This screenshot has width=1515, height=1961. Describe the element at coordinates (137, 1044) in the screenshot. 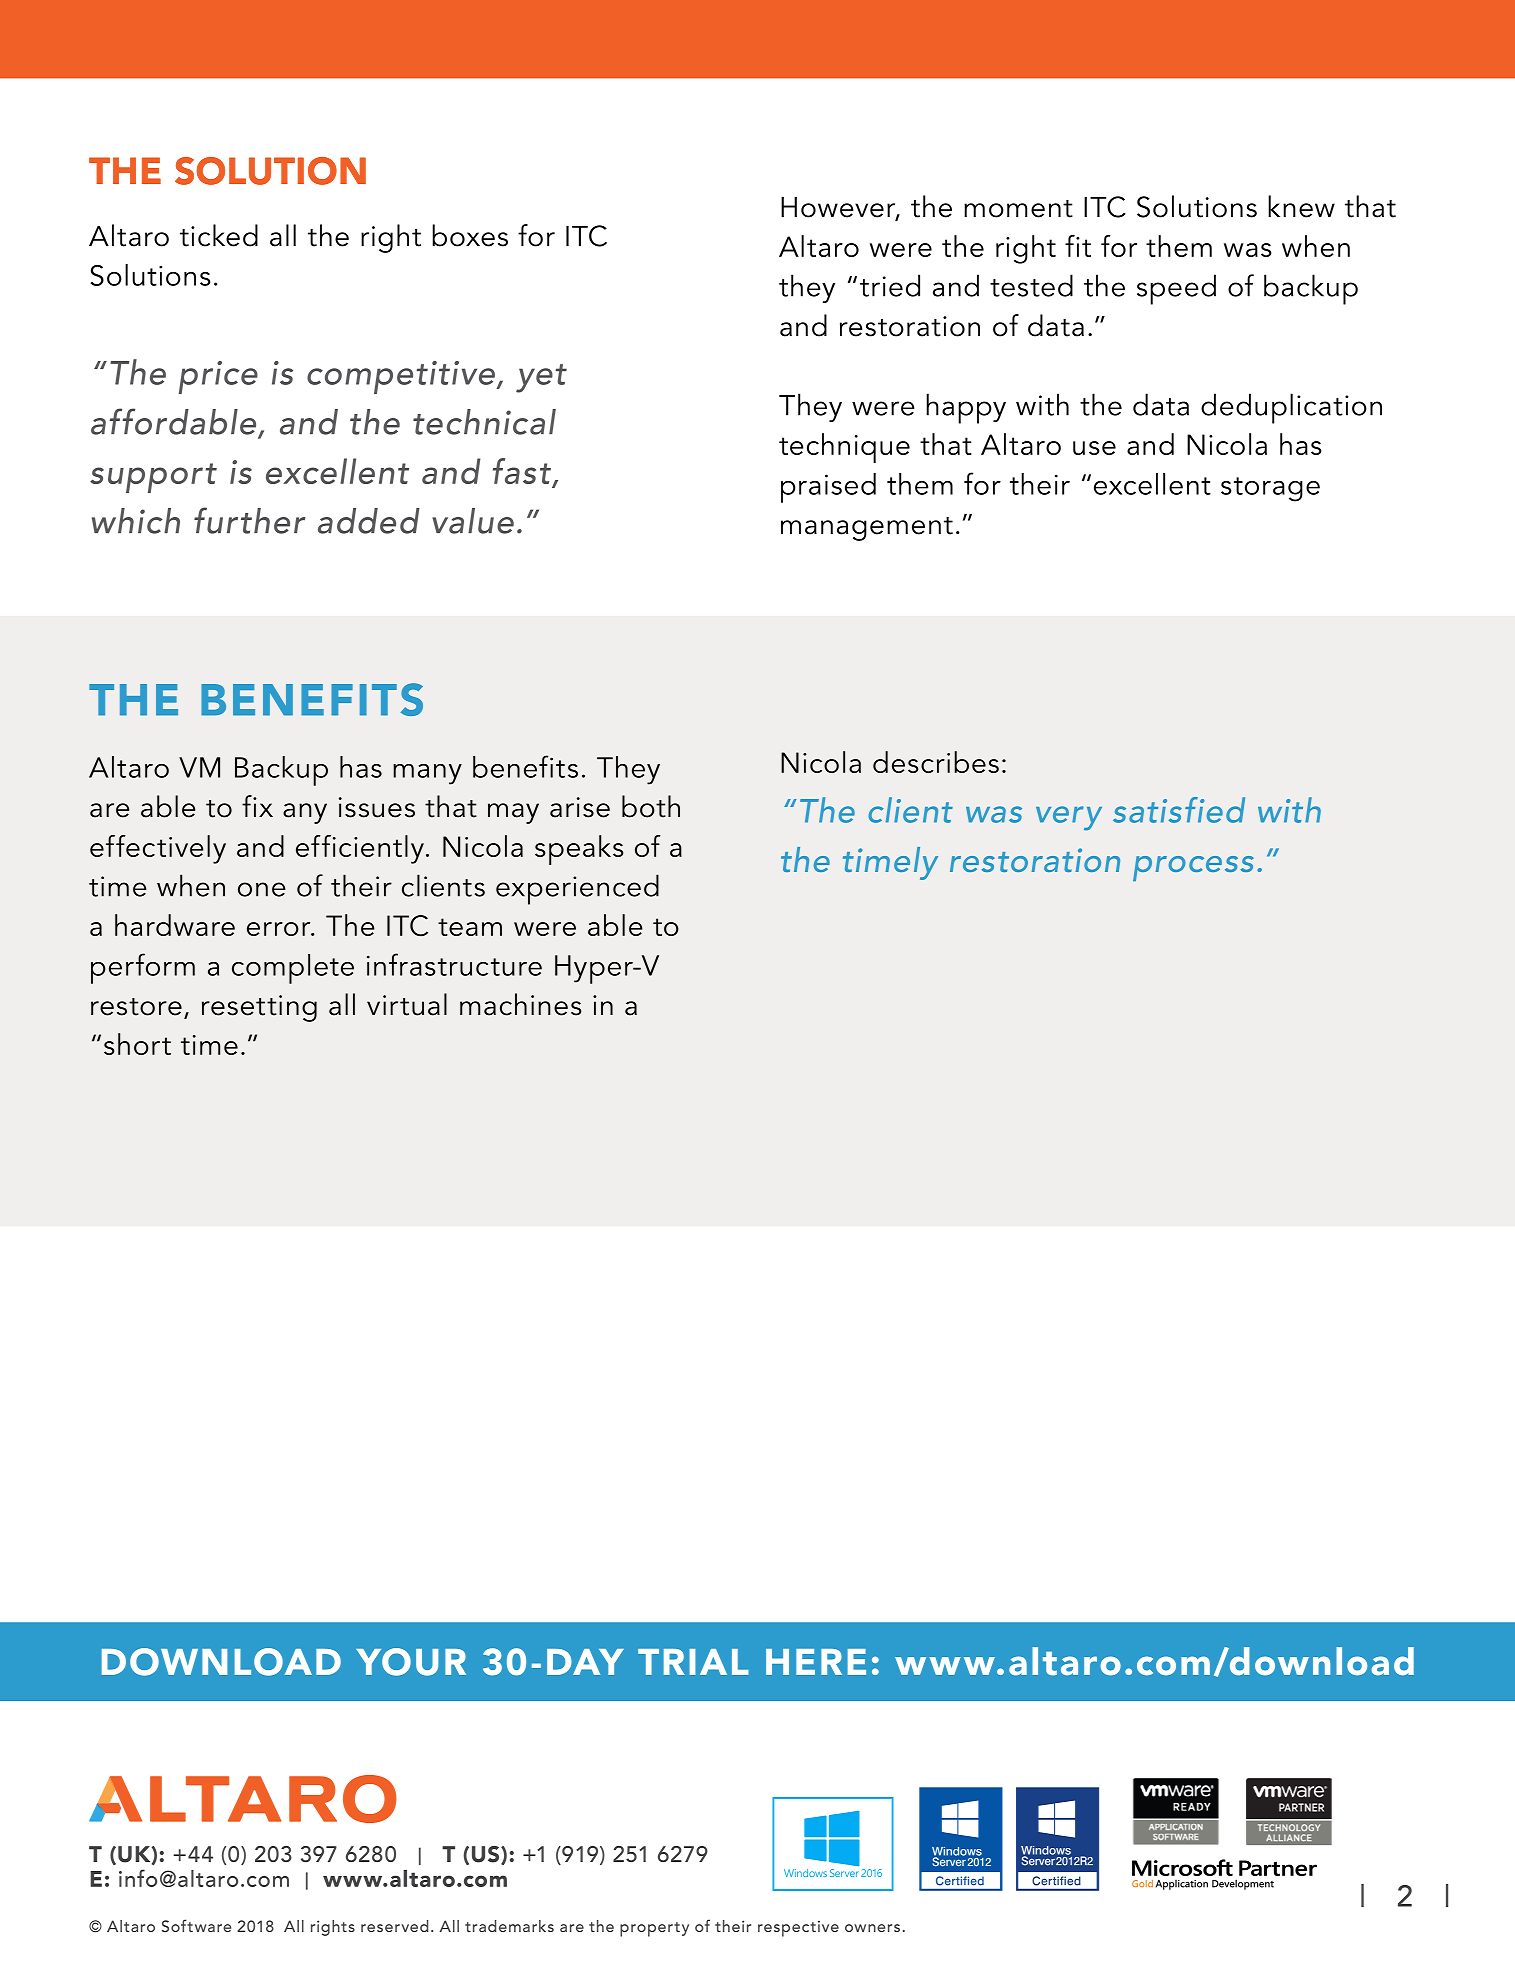

I see `short` at that location.
